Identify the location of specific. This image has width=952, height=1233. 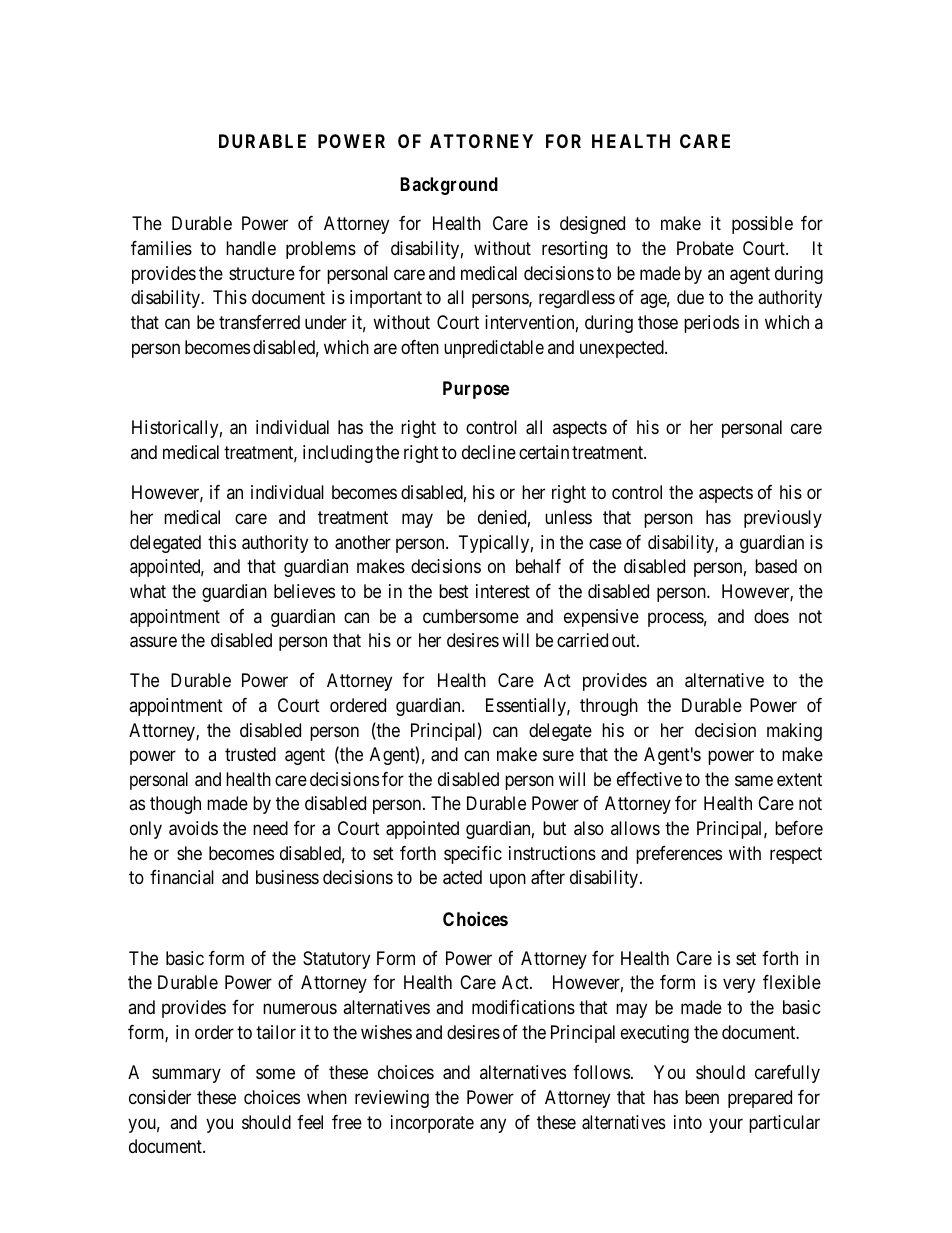
(473, 855).
